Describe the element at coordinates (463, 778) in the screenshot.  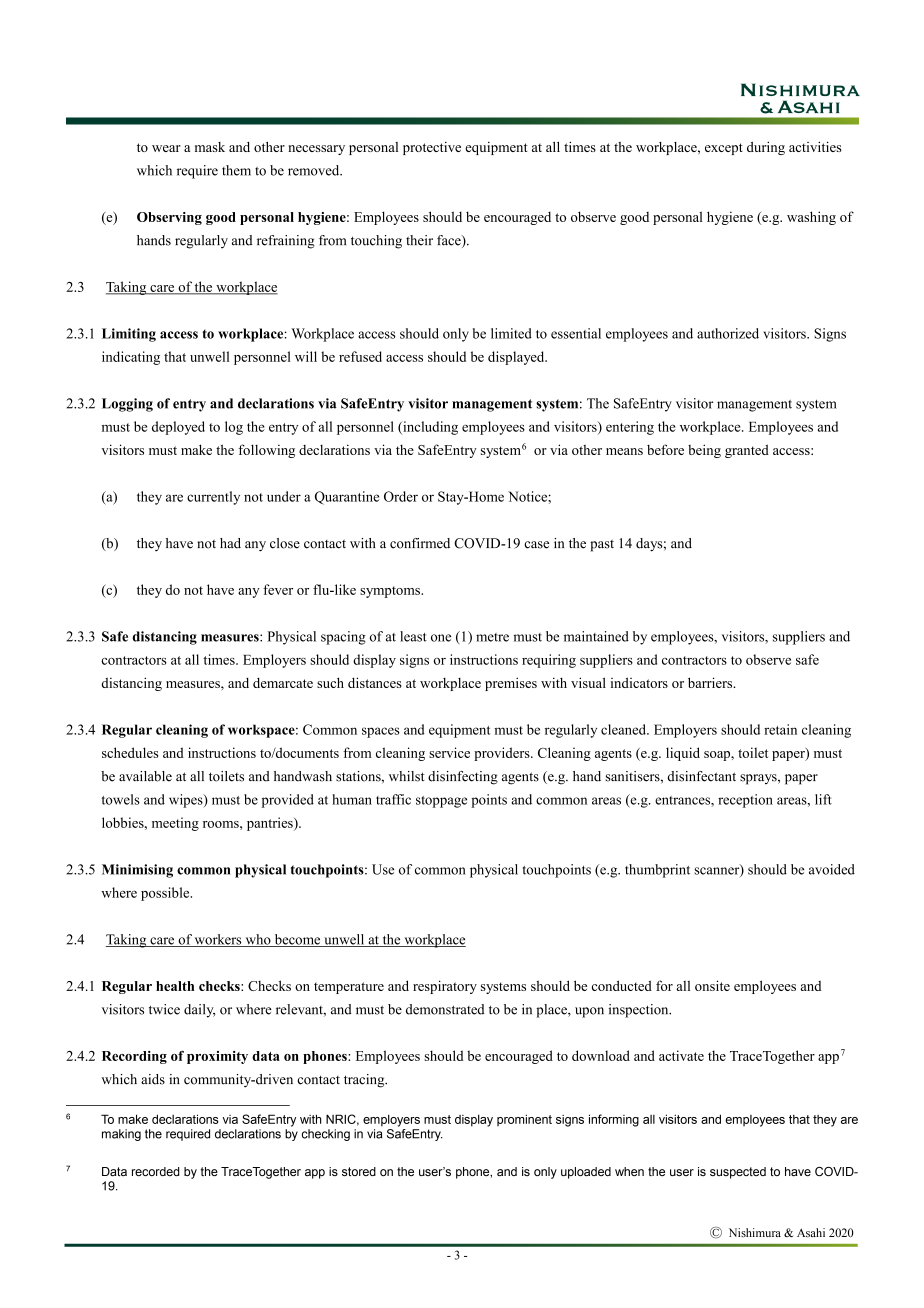
I see `disinfecting` at that location.
